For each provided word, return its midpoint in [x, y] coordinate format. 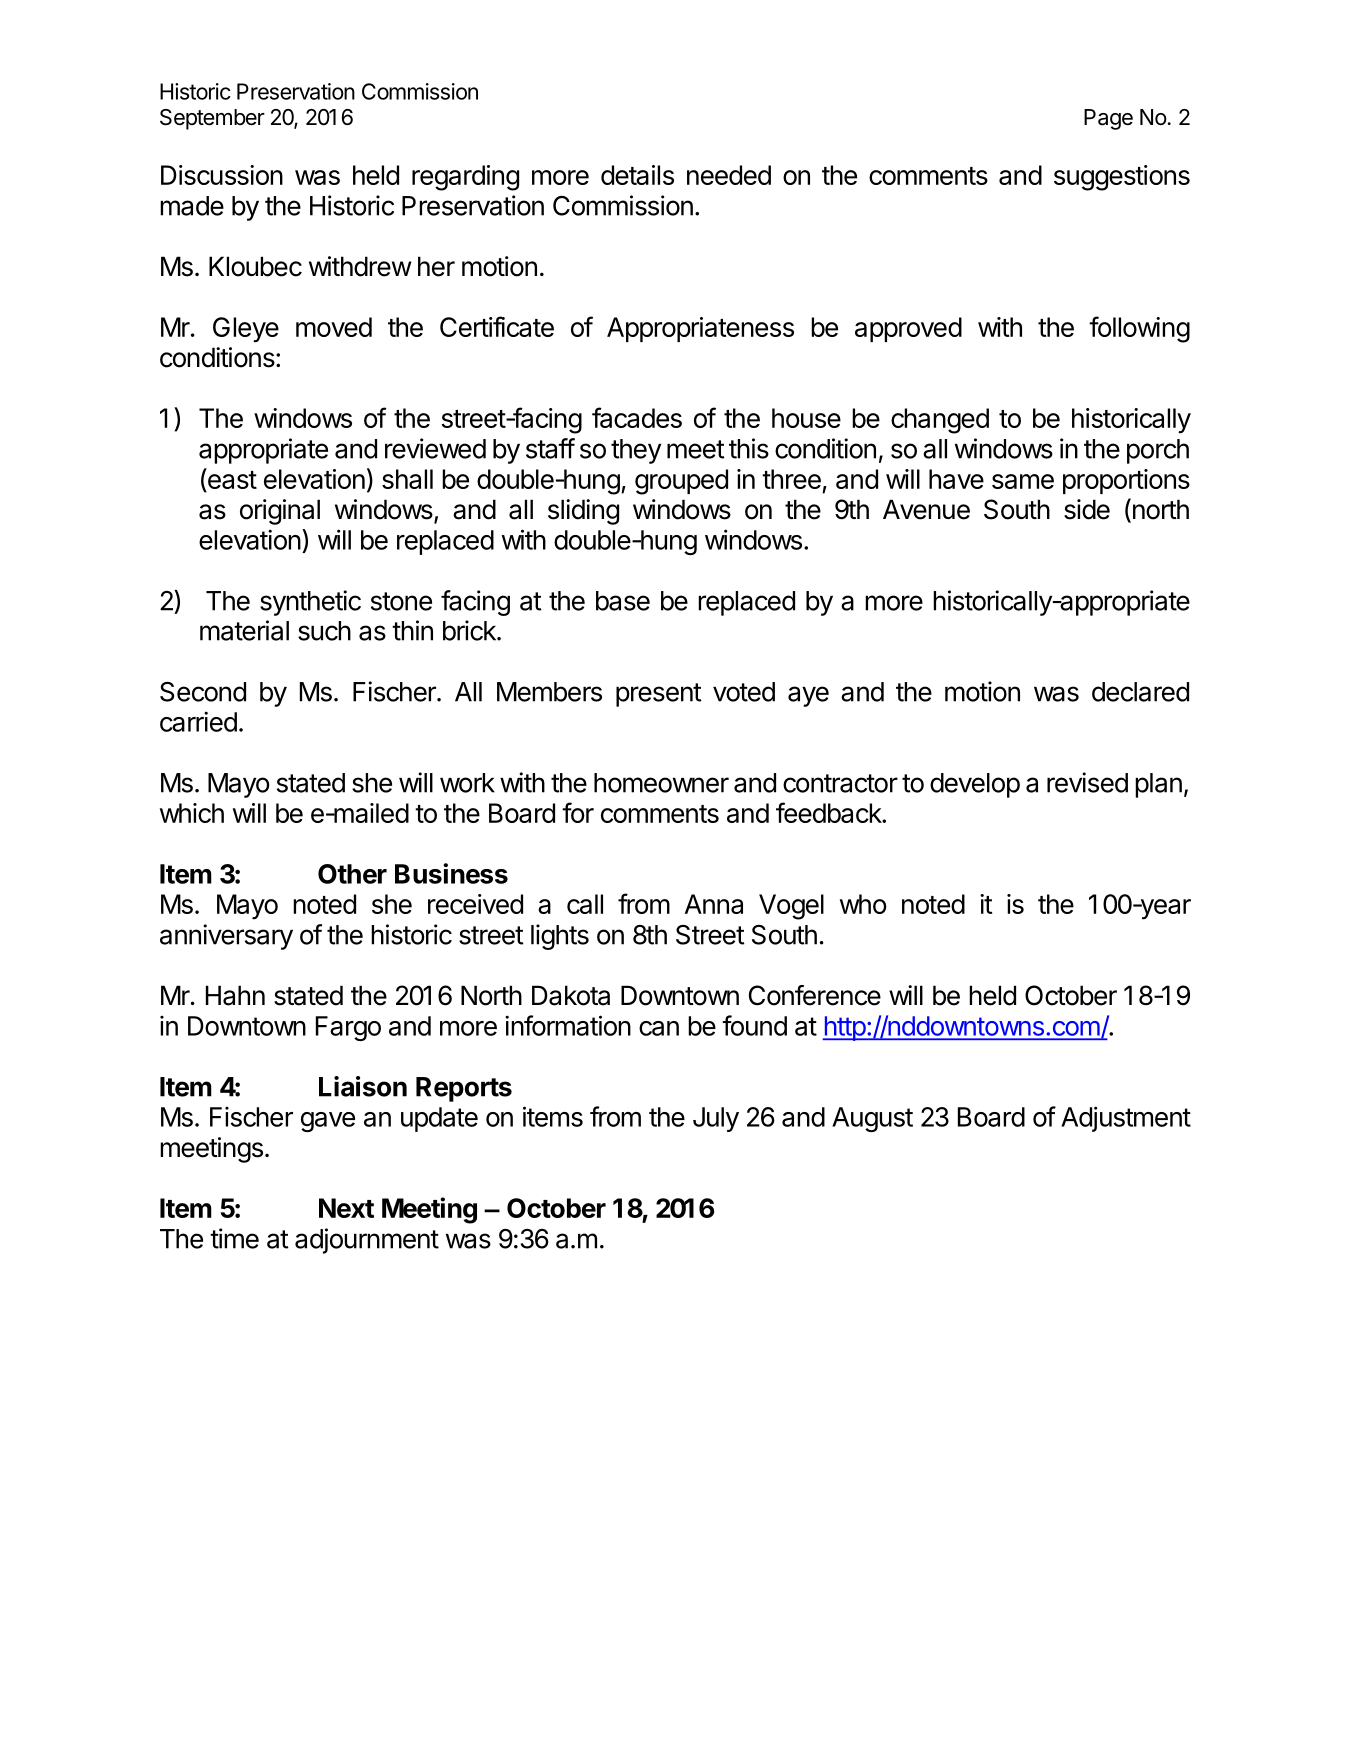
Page [1108, 119]
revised [1087, 782]
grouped [681, 482]
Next [346, 1208]
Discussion [222, 175]
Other [352, 874]
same [1023, 481]
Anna [714, 904]
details [637, 175]
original [280, 512]
